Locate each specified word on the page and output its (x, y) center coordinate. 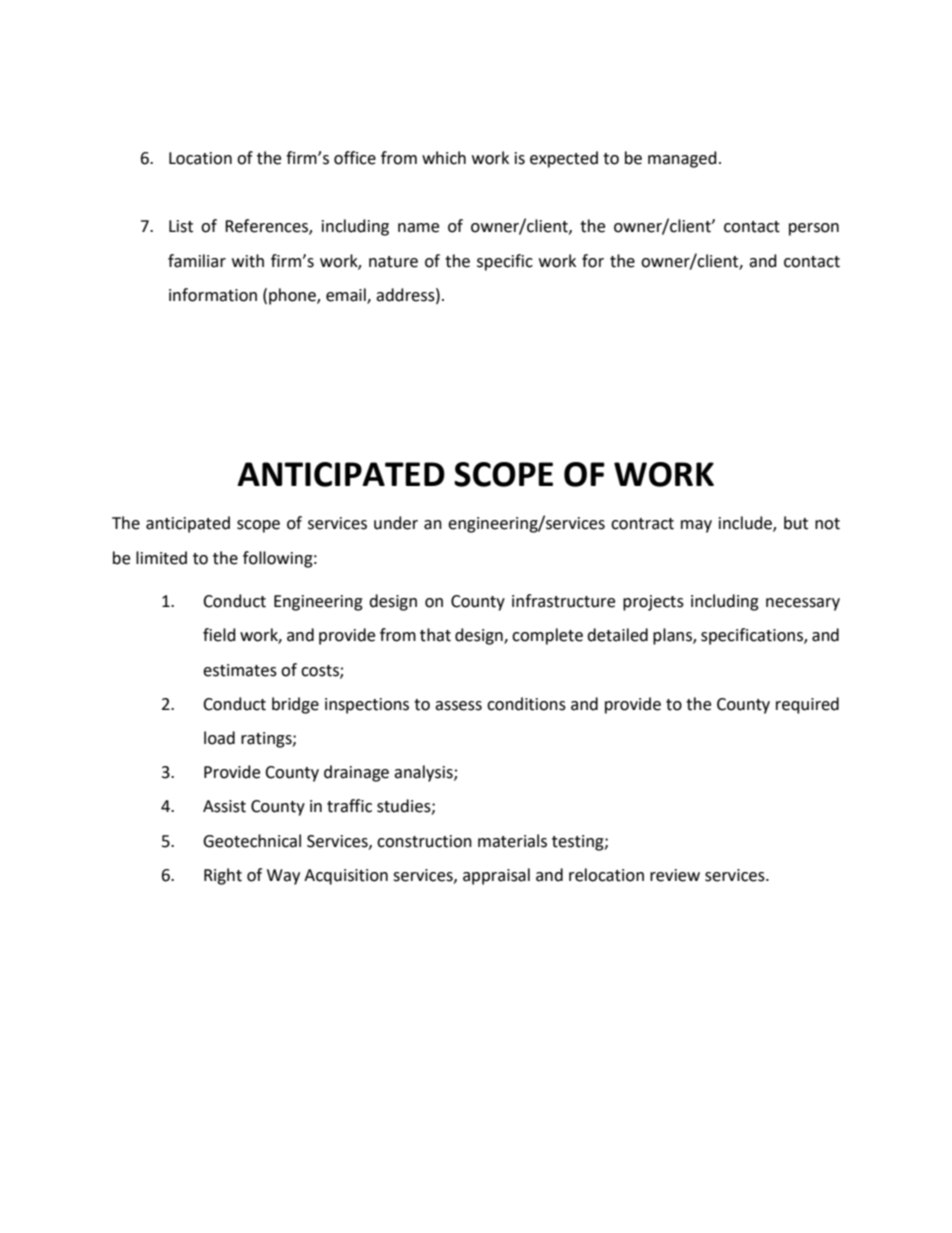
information (213, 295)
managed (682, 159)
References (267, 227)
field (219, 635)
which (444, 158)
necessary (803, 604)
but (796, 523)
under (396, 523)
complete (547, 636)
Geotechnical (252, 841)
